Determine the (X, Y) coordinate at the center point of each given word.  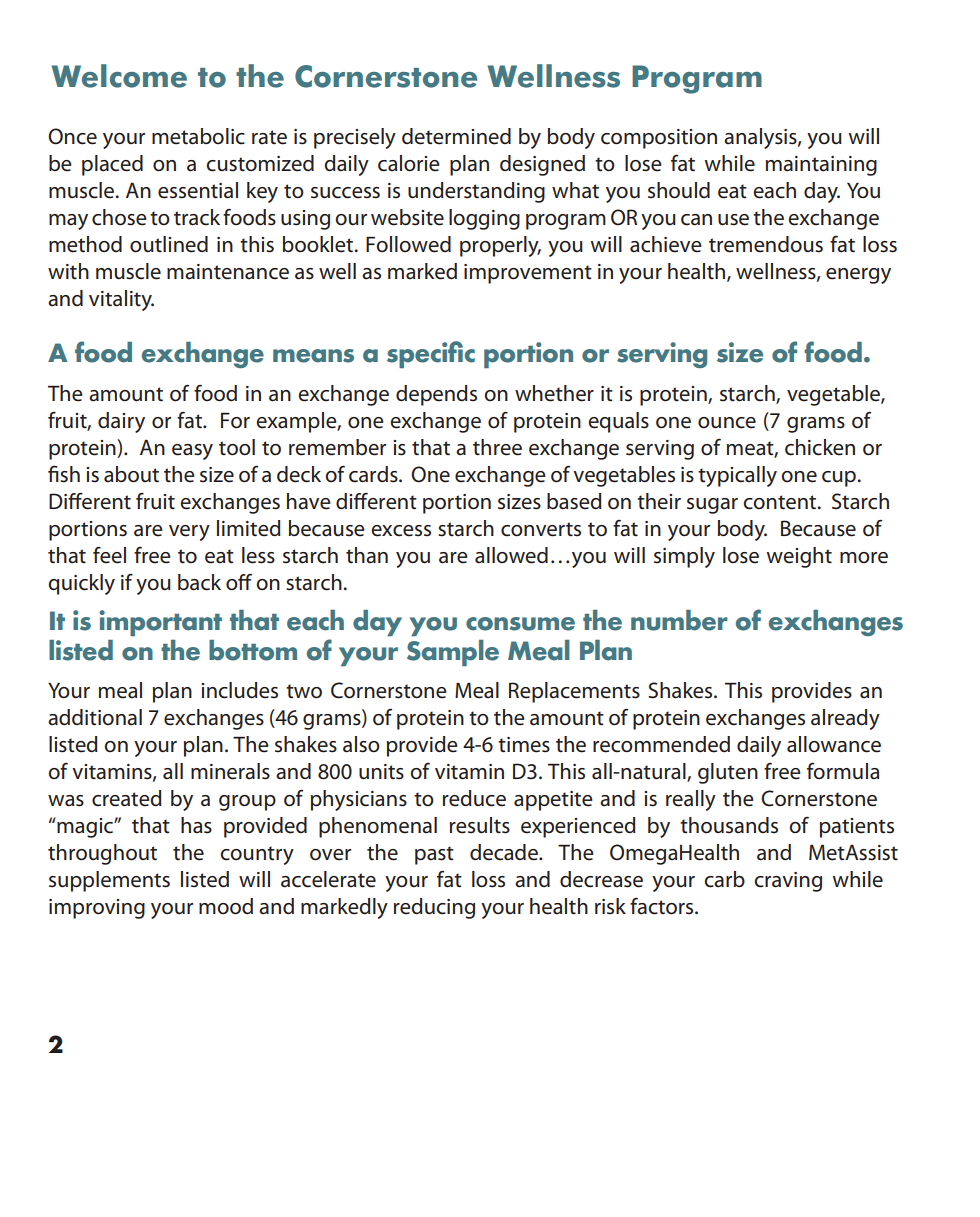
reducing (434, 908)
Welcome (119, 76)
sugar (712, 506)
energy (858, 276)
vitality (121, 300)
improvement (528, 274)
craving (788, 882)
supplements (109, 881)
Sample (453, 653)
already (845, 719)
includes (239, 690)
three (497, 447)
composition (659, 139)
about (131, 474)
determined (456, 136)
